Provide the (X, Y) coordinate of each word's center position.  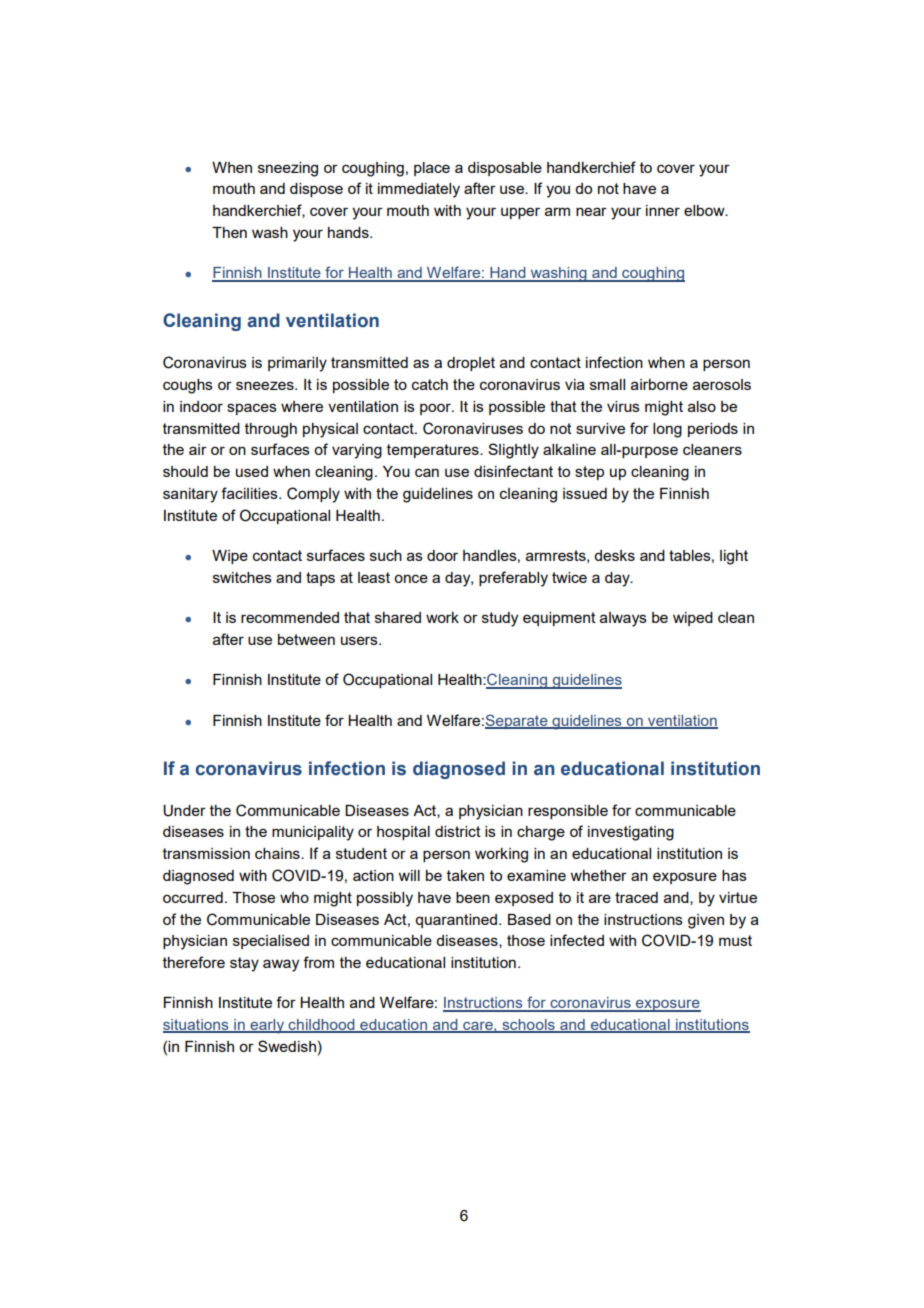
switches (242, 577)
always (623, 619)
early (267, 1026)
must (735, 940)
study (500, 619)
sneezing (288, 169)
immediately (419, 190)
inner (663, 210)
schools (528, 1026)
